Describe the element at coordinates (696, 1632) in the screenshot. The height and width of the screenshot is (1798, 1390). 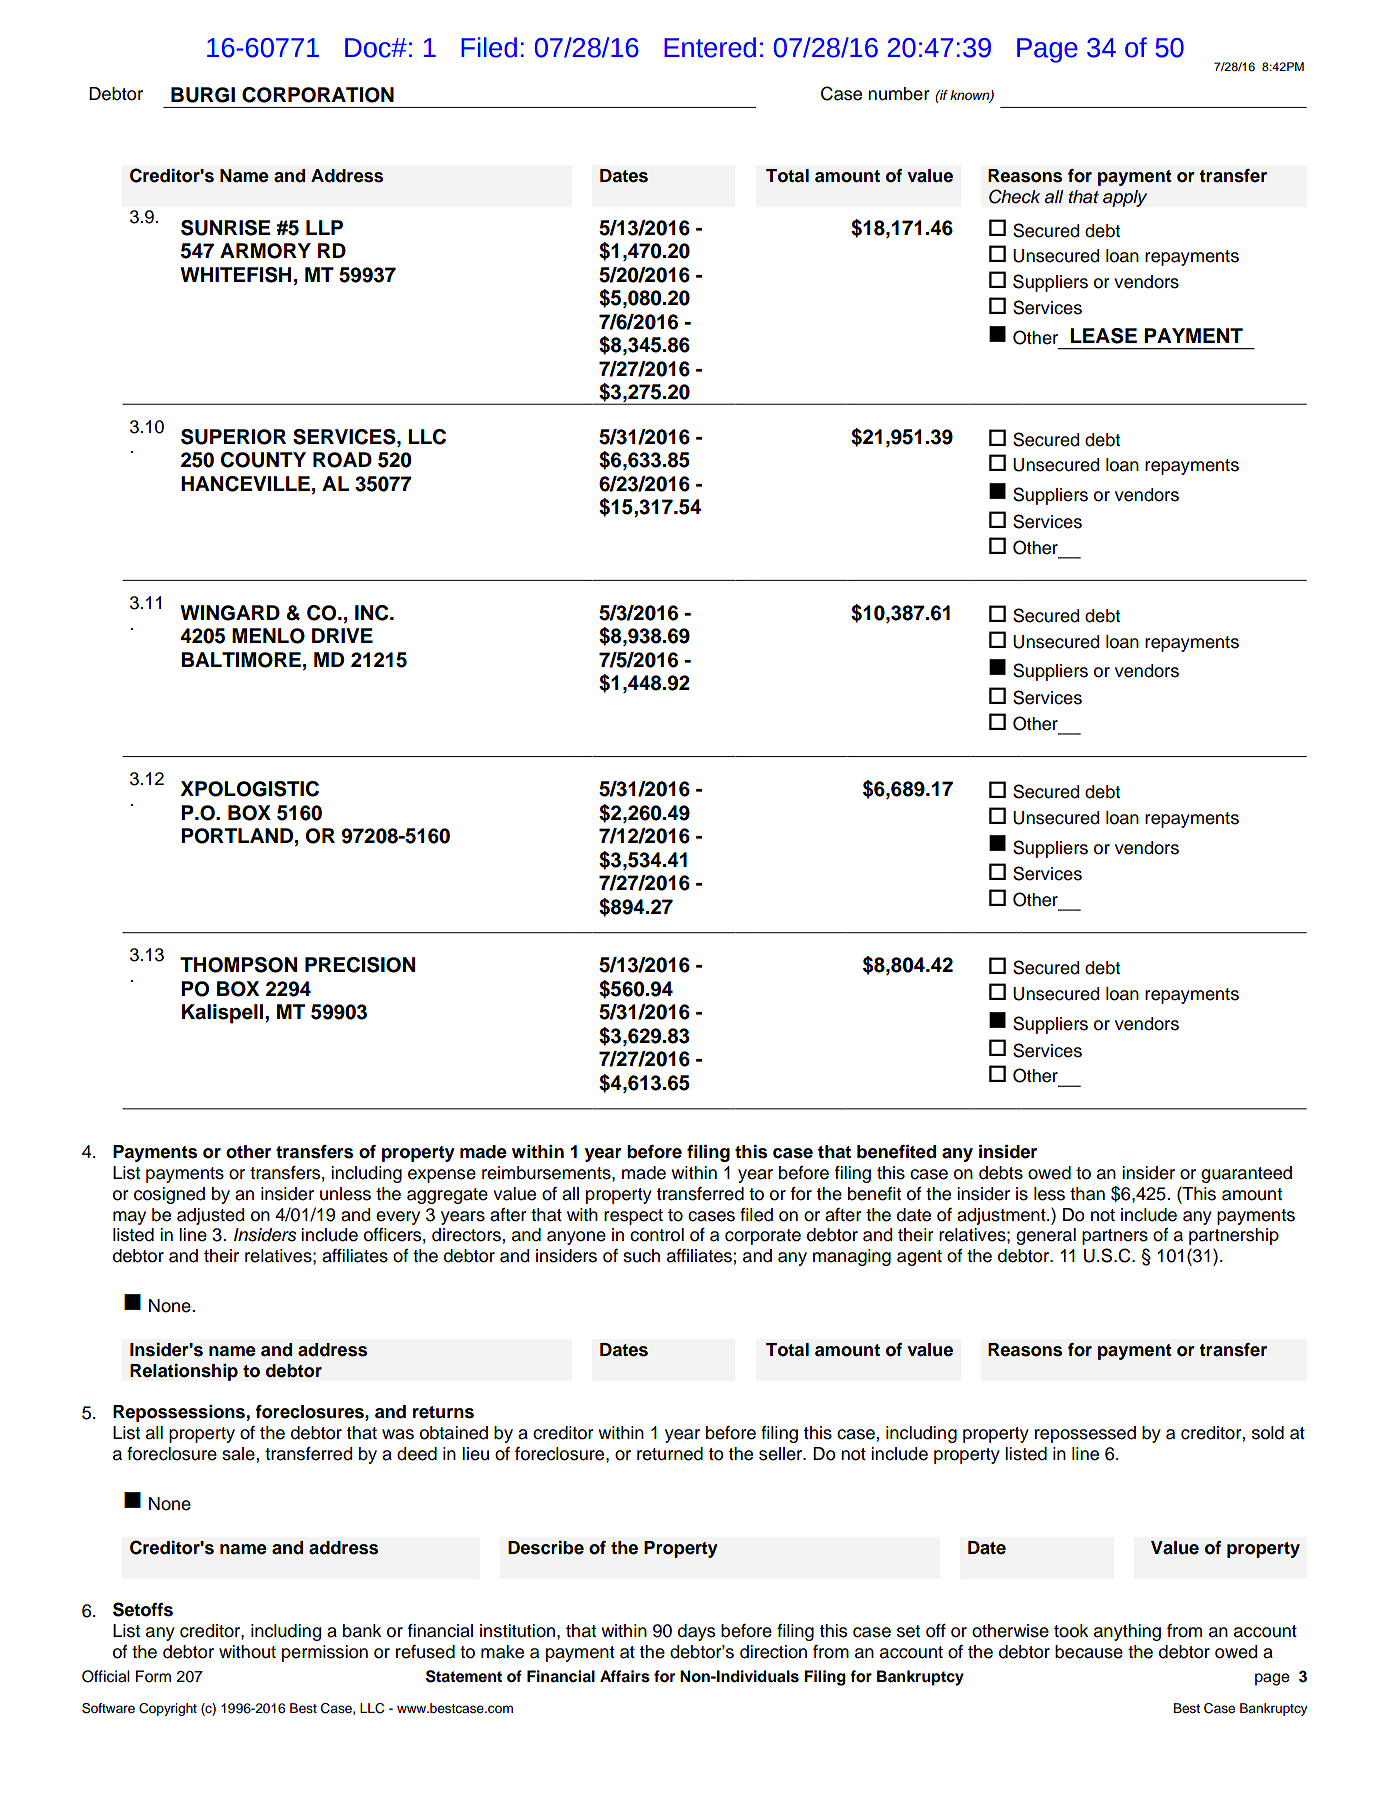
I see `days` at that location.
